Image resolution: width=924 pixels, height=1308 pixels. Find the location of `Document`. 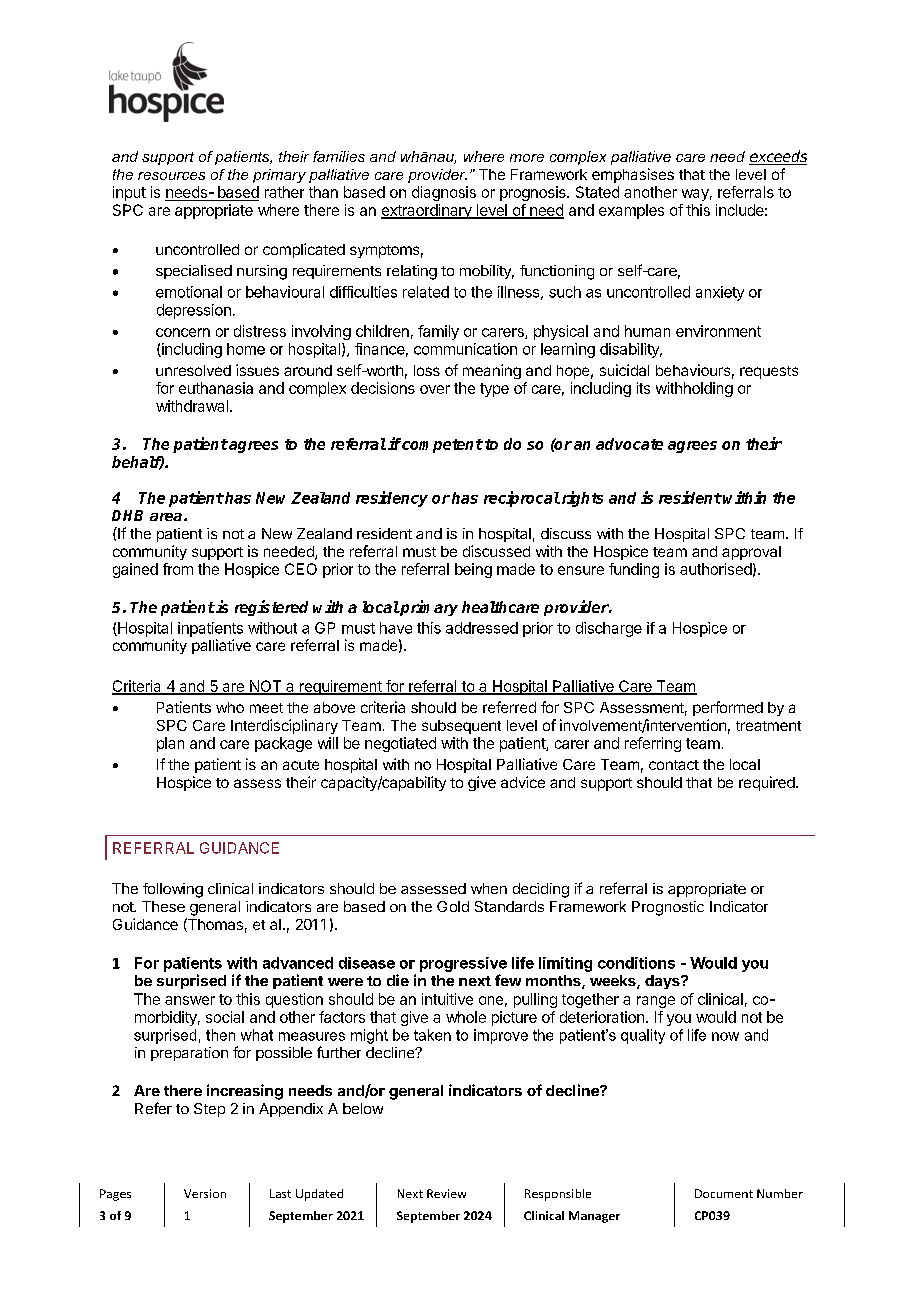

Document is located at coordinates (724, 1193).
